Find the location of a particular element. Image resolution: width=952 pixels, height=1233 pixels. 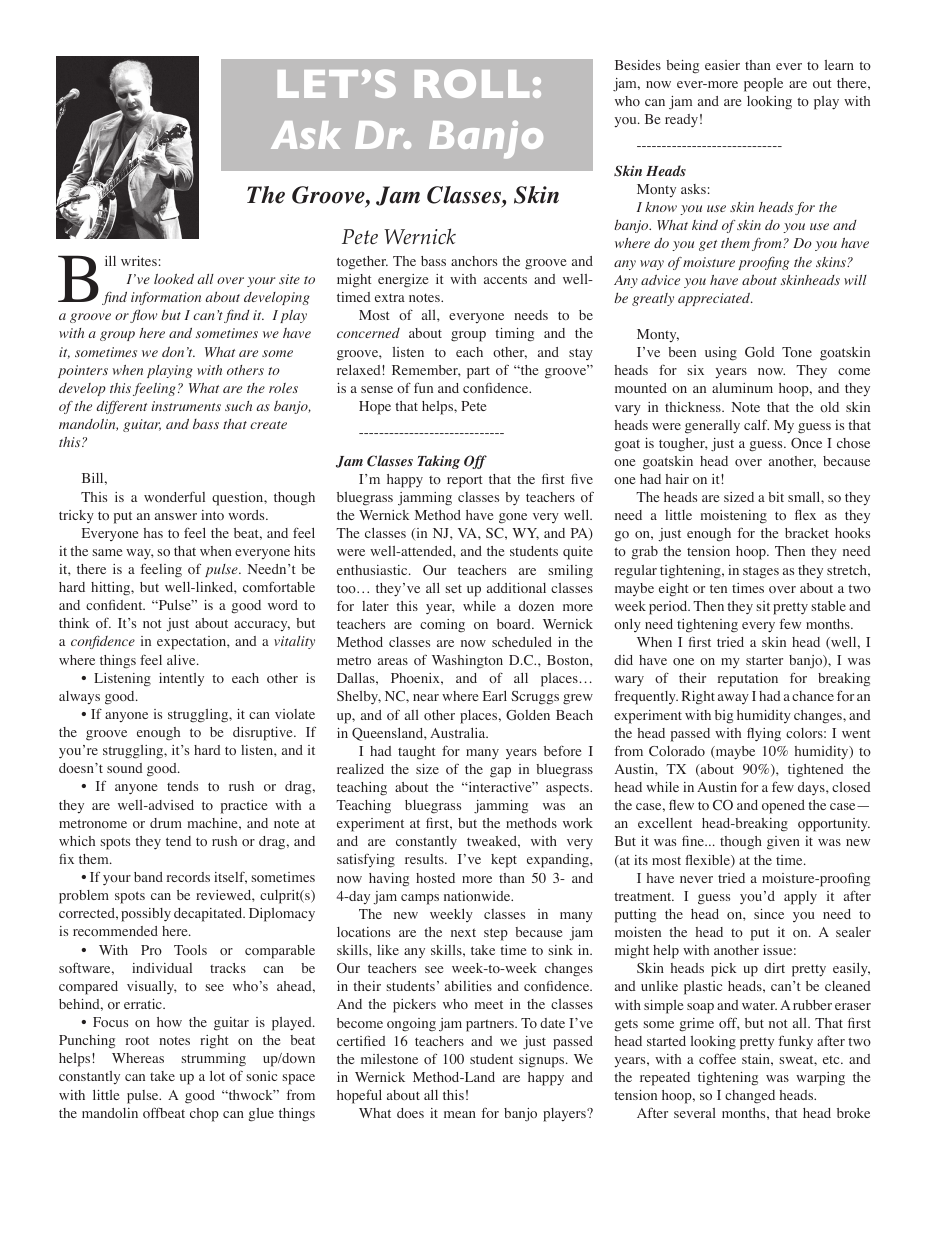

calf is located at coordinates (756, 424).
